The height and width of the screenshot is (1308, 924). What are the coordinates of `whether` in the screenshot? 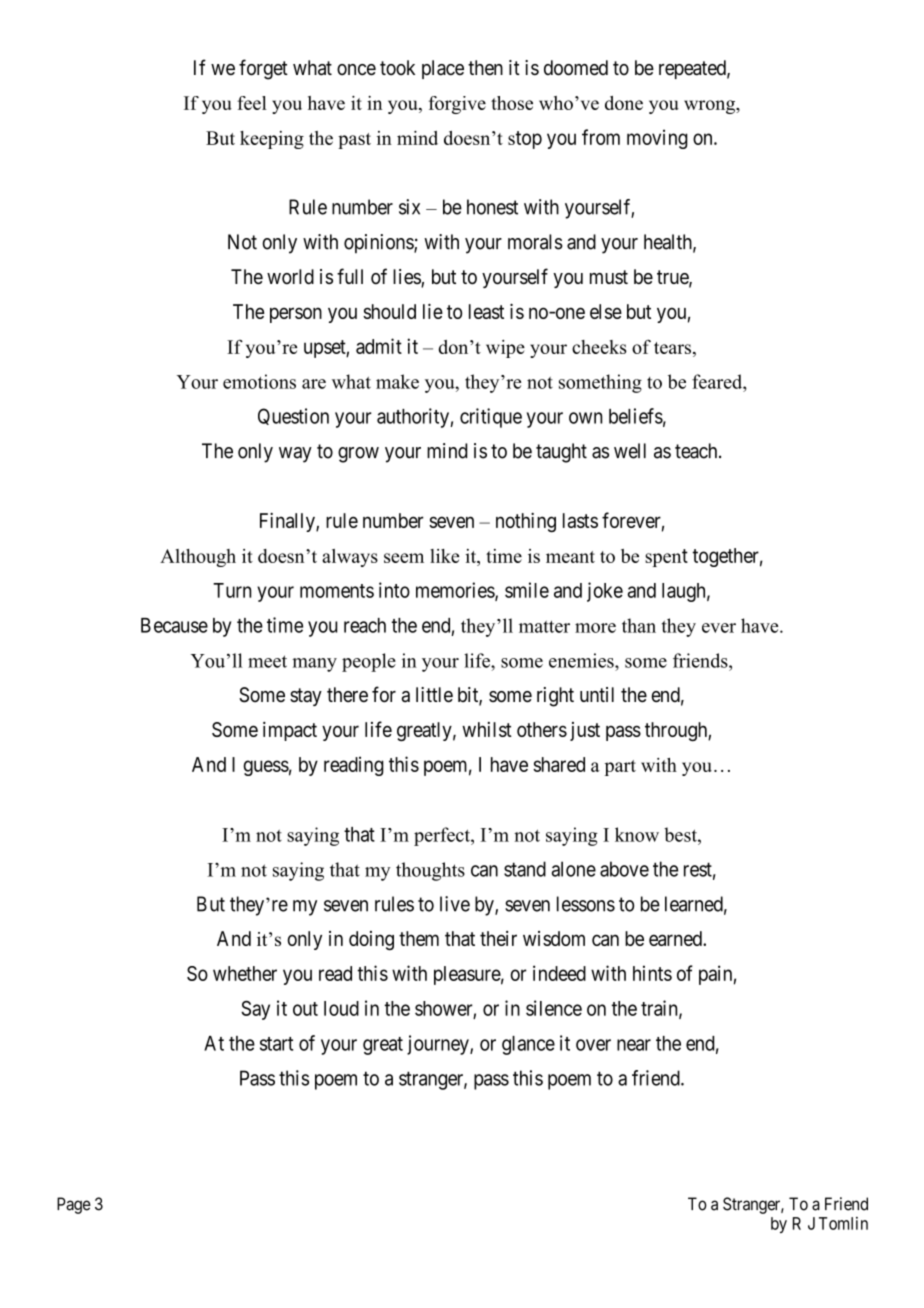 It's located at (245, 973).
